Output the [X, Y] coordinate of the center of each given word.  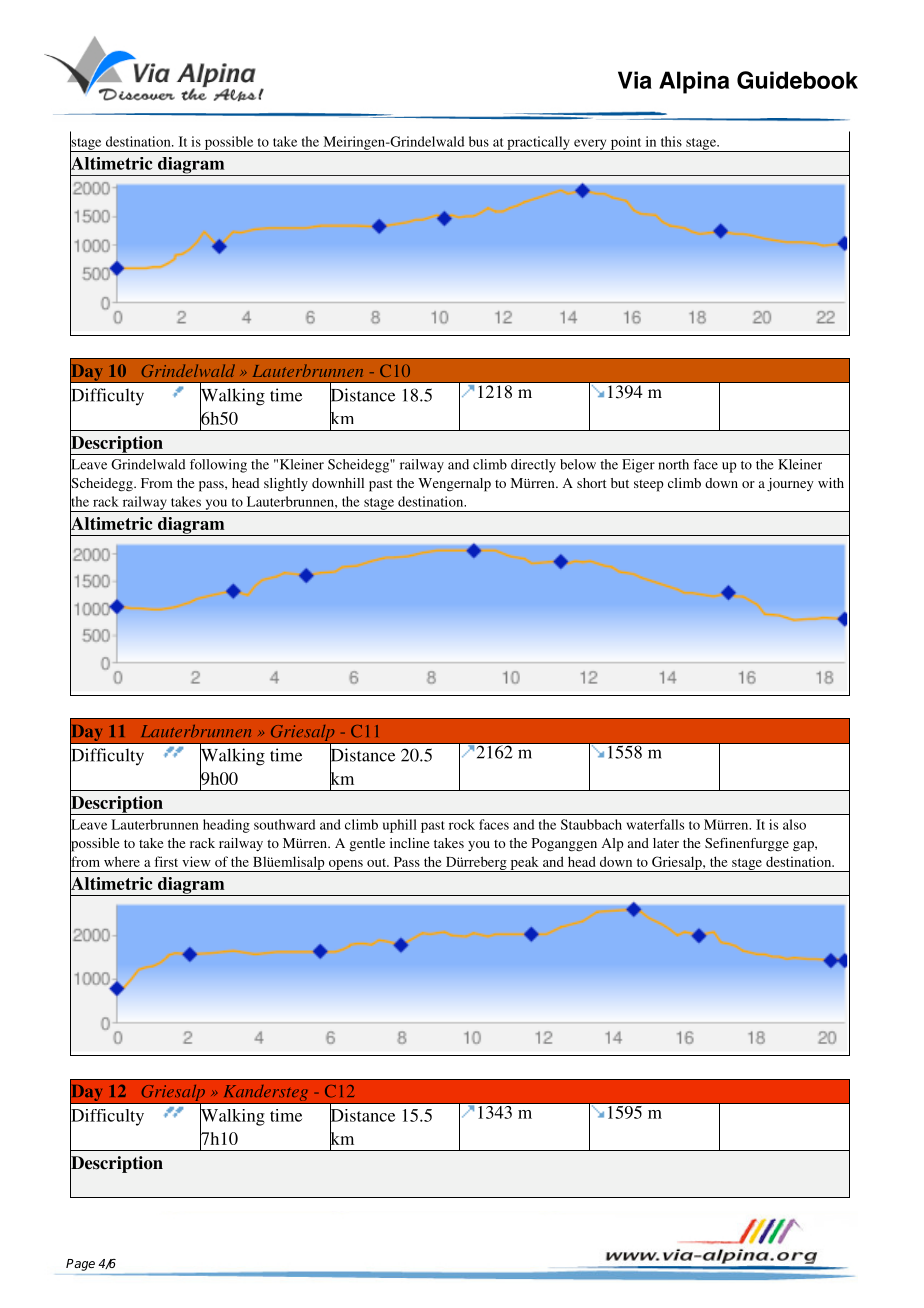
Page [80, 1265]
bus [479, 141]
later [666, 843]
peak [524, 864]
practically [538, 144]
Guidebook [797, 80]
